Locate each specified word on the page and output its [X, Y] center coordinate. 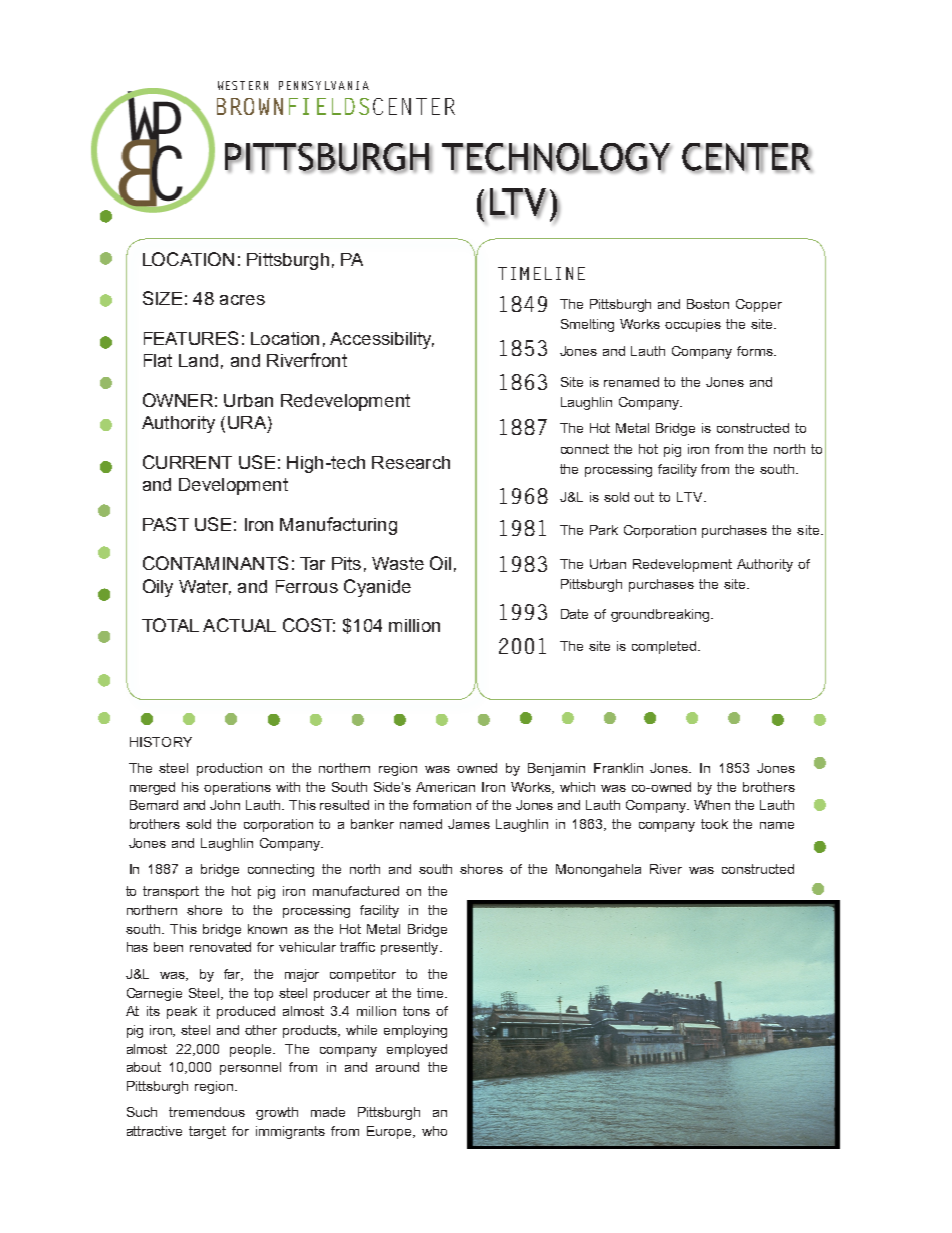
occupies [693, 325]
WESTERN [243, 85]
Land [198, 360]
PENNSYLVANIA [324, 85]
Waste [398, 563]
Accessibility [382, 340]
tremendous [207, 1112]
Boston [708, 304]
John [225, 805]
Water [205, 587]
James [469, 824]
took [714, 824]
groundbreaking [661, 615]
